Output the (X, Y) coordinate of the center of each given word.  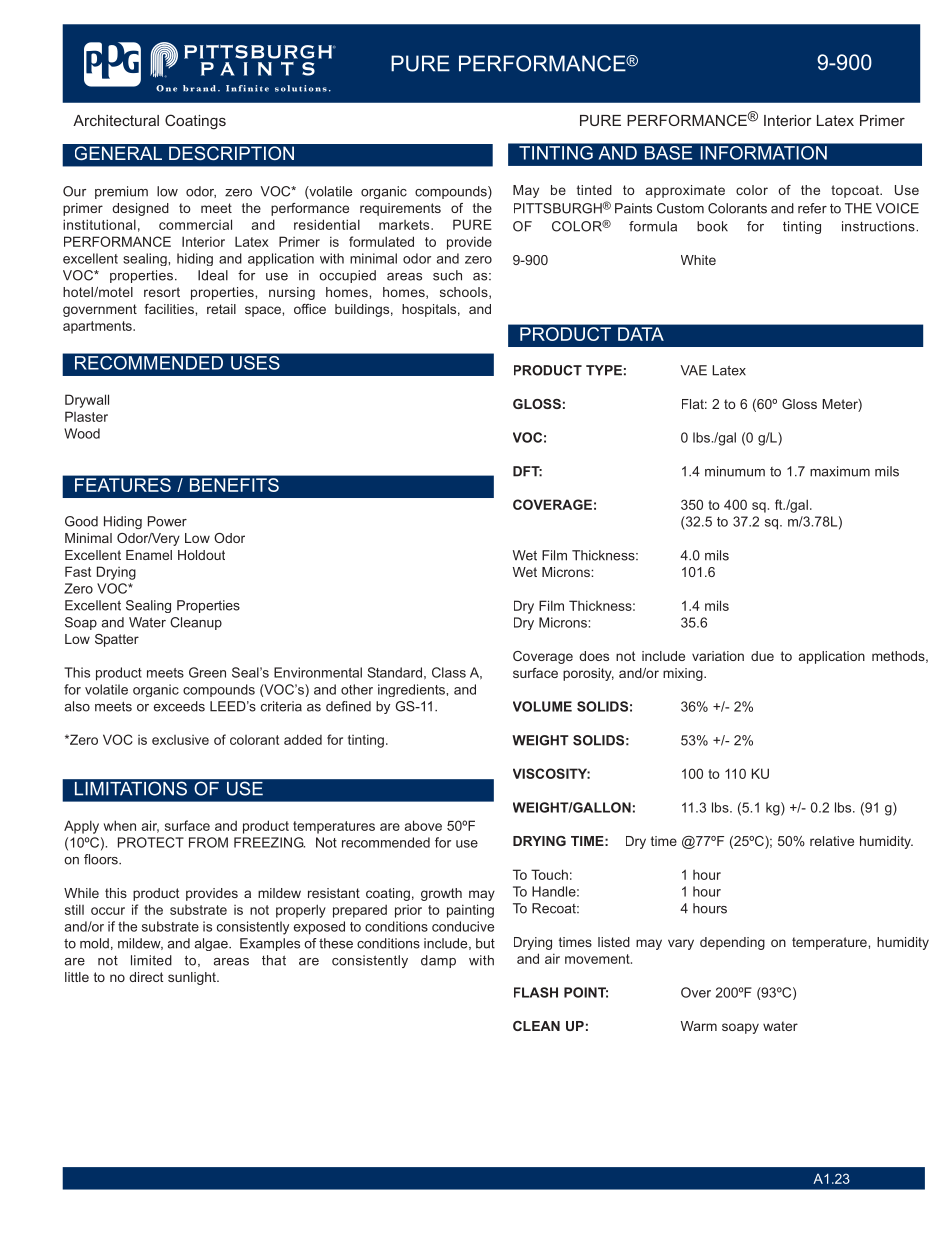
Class (449, 672)
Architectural (116, 120)
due (762, 656)
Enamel (149, 555)
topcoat (856, 191)
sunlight (193, 978)
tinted (594, 190)
